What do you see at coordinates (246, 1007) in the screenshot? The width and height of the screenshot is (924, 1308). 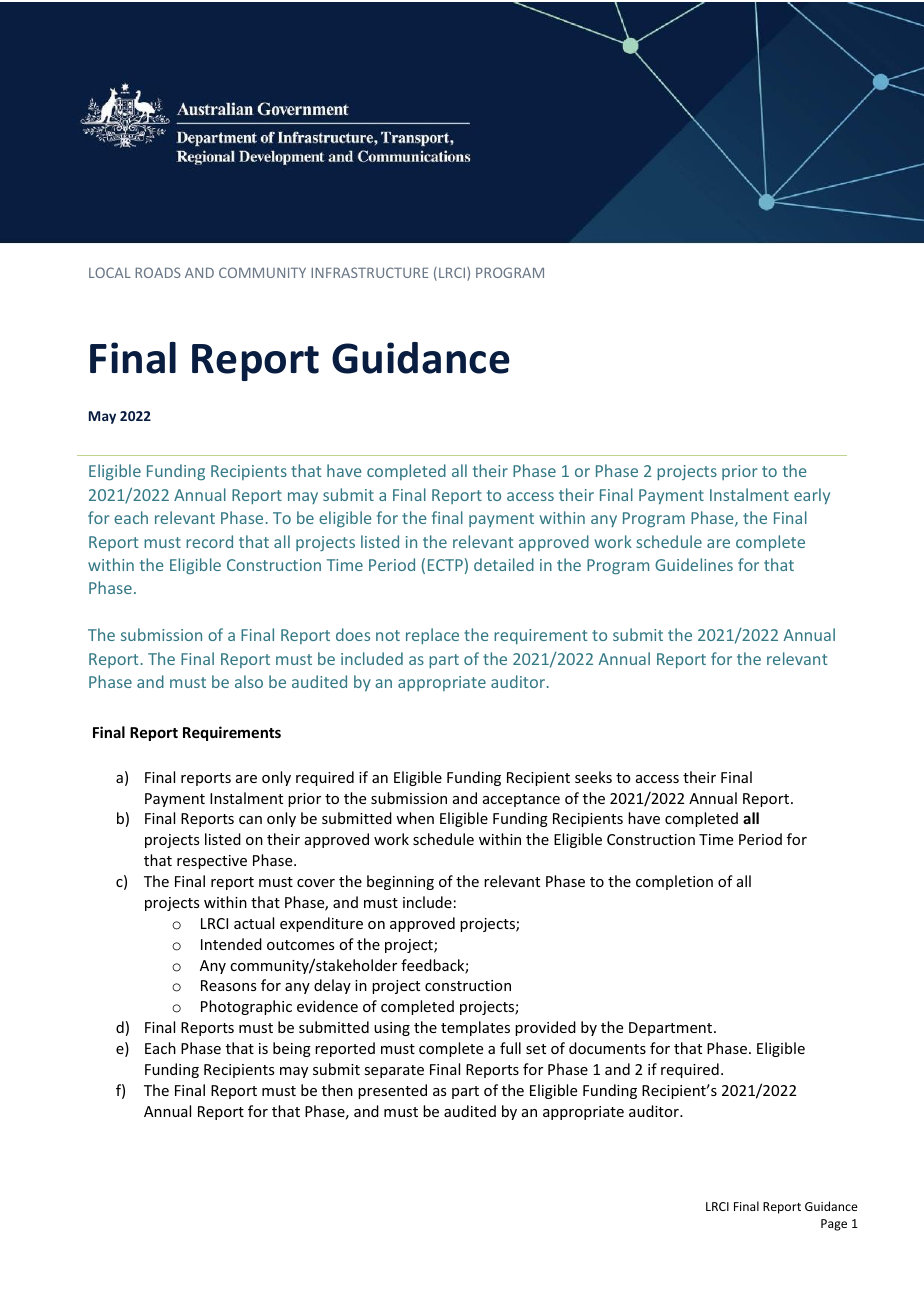 I see `Photographic` at bounding box center [246, 1007].
